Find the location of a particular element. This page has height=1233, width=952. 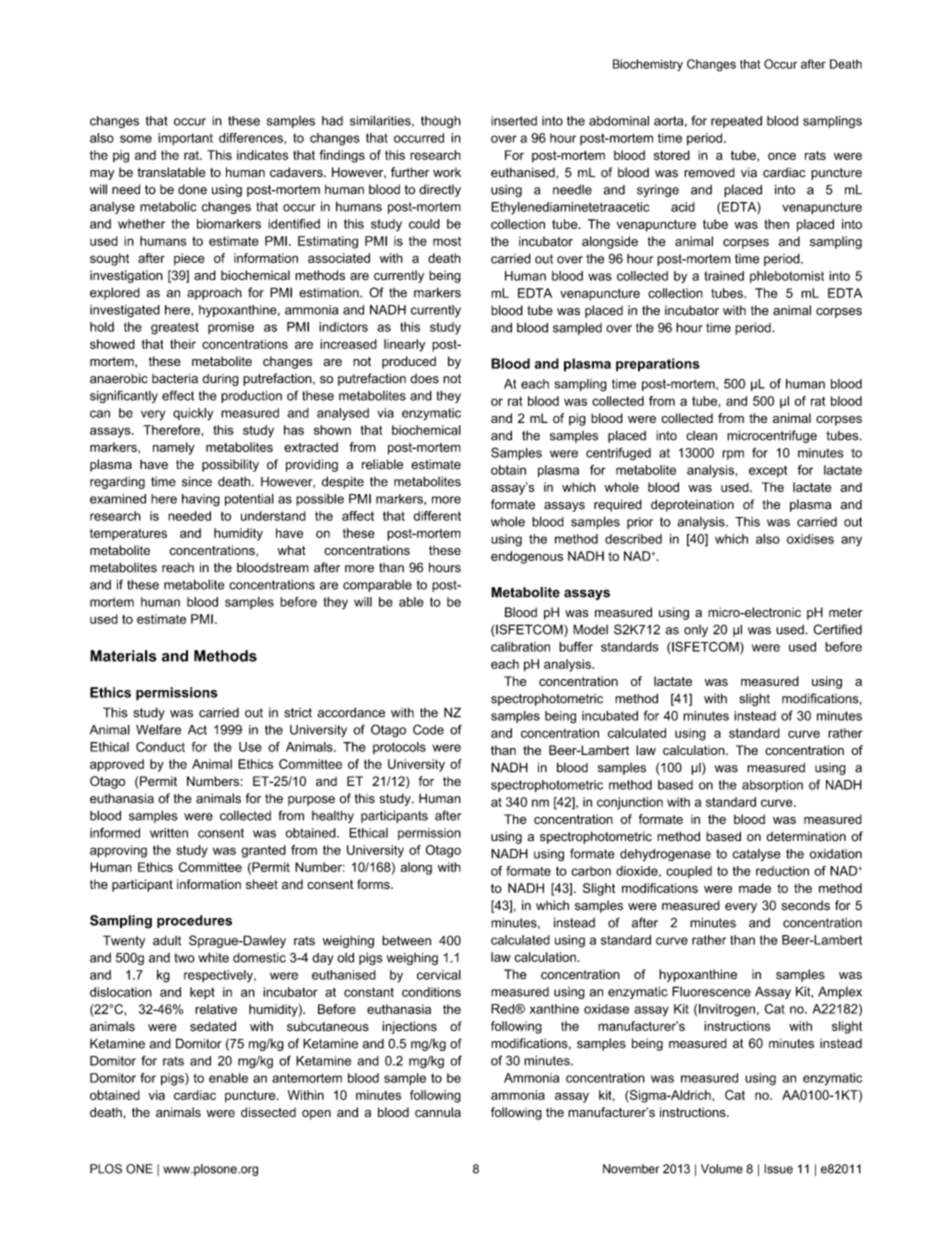

cannula is located at coordinates (438, 1112).
